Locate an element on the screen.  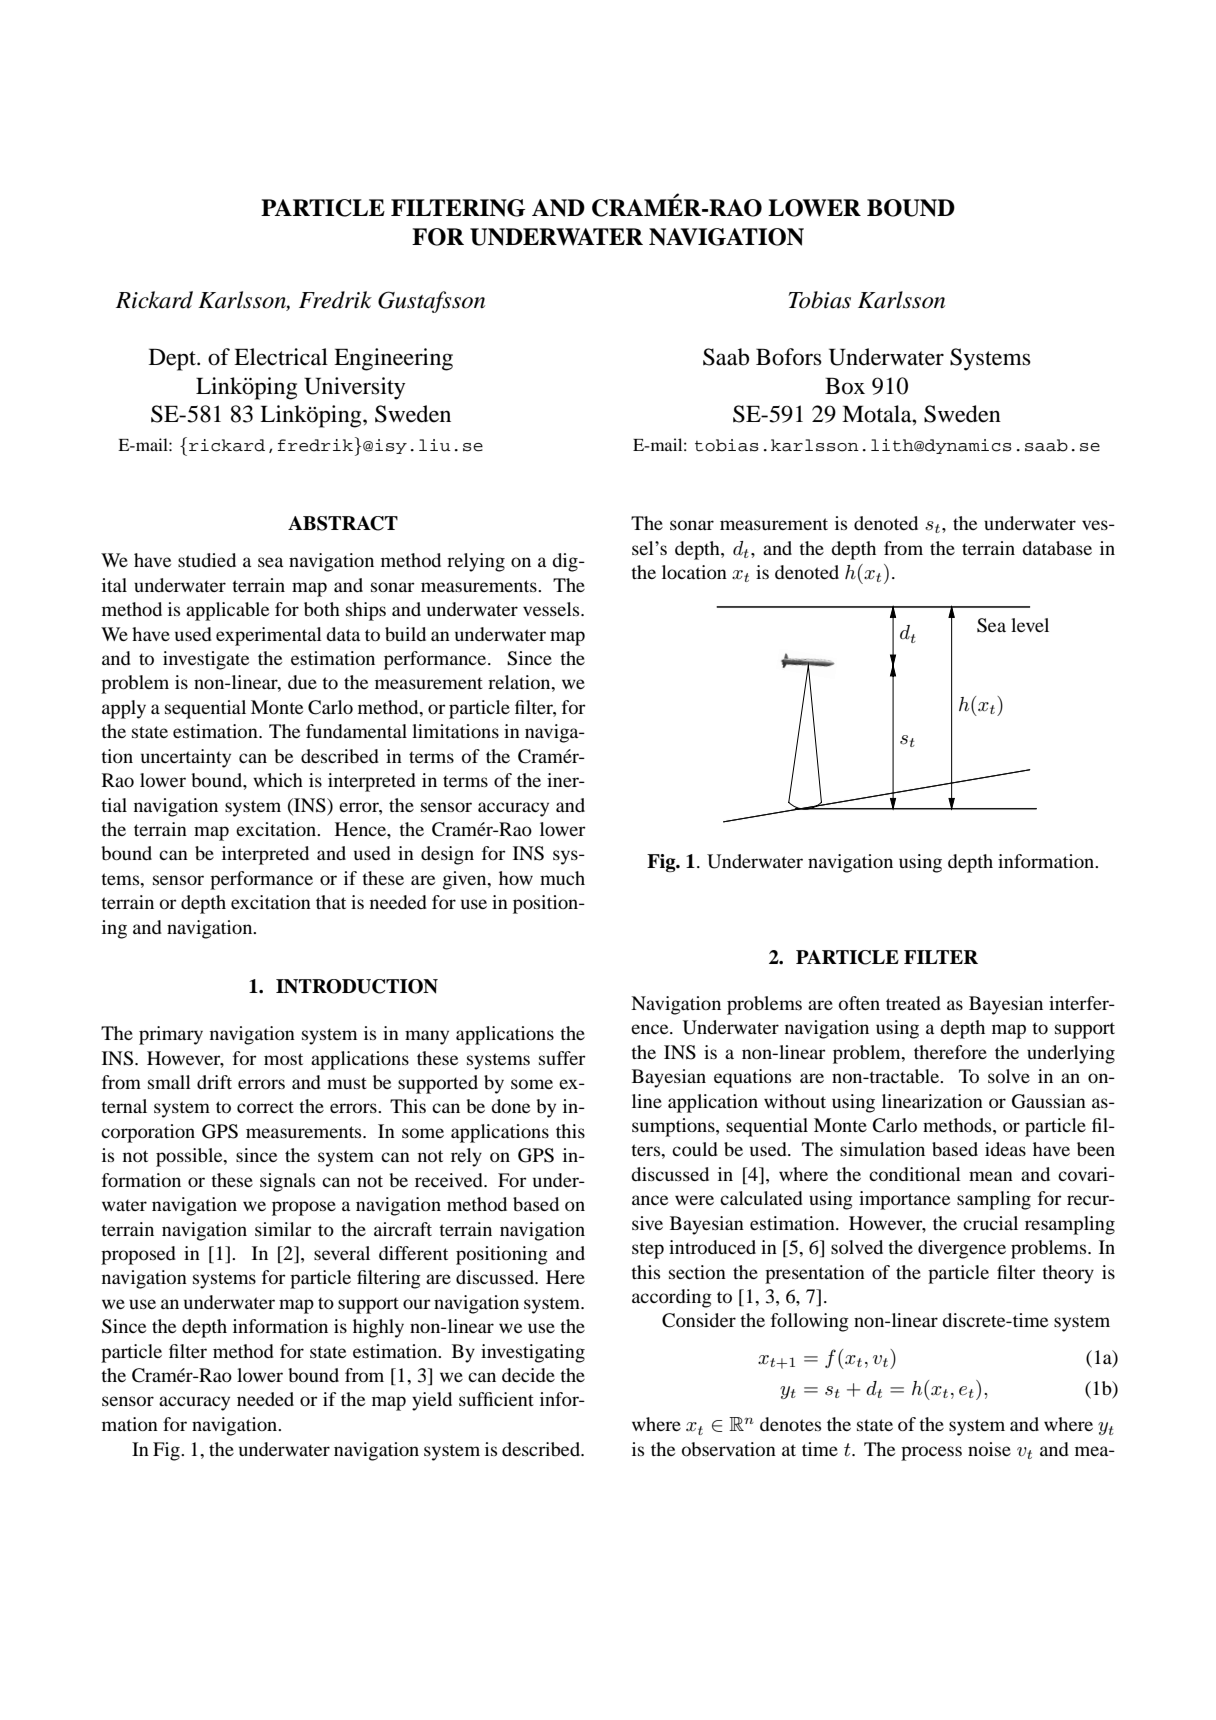
suffer is located at coordinates (562, 1058).
